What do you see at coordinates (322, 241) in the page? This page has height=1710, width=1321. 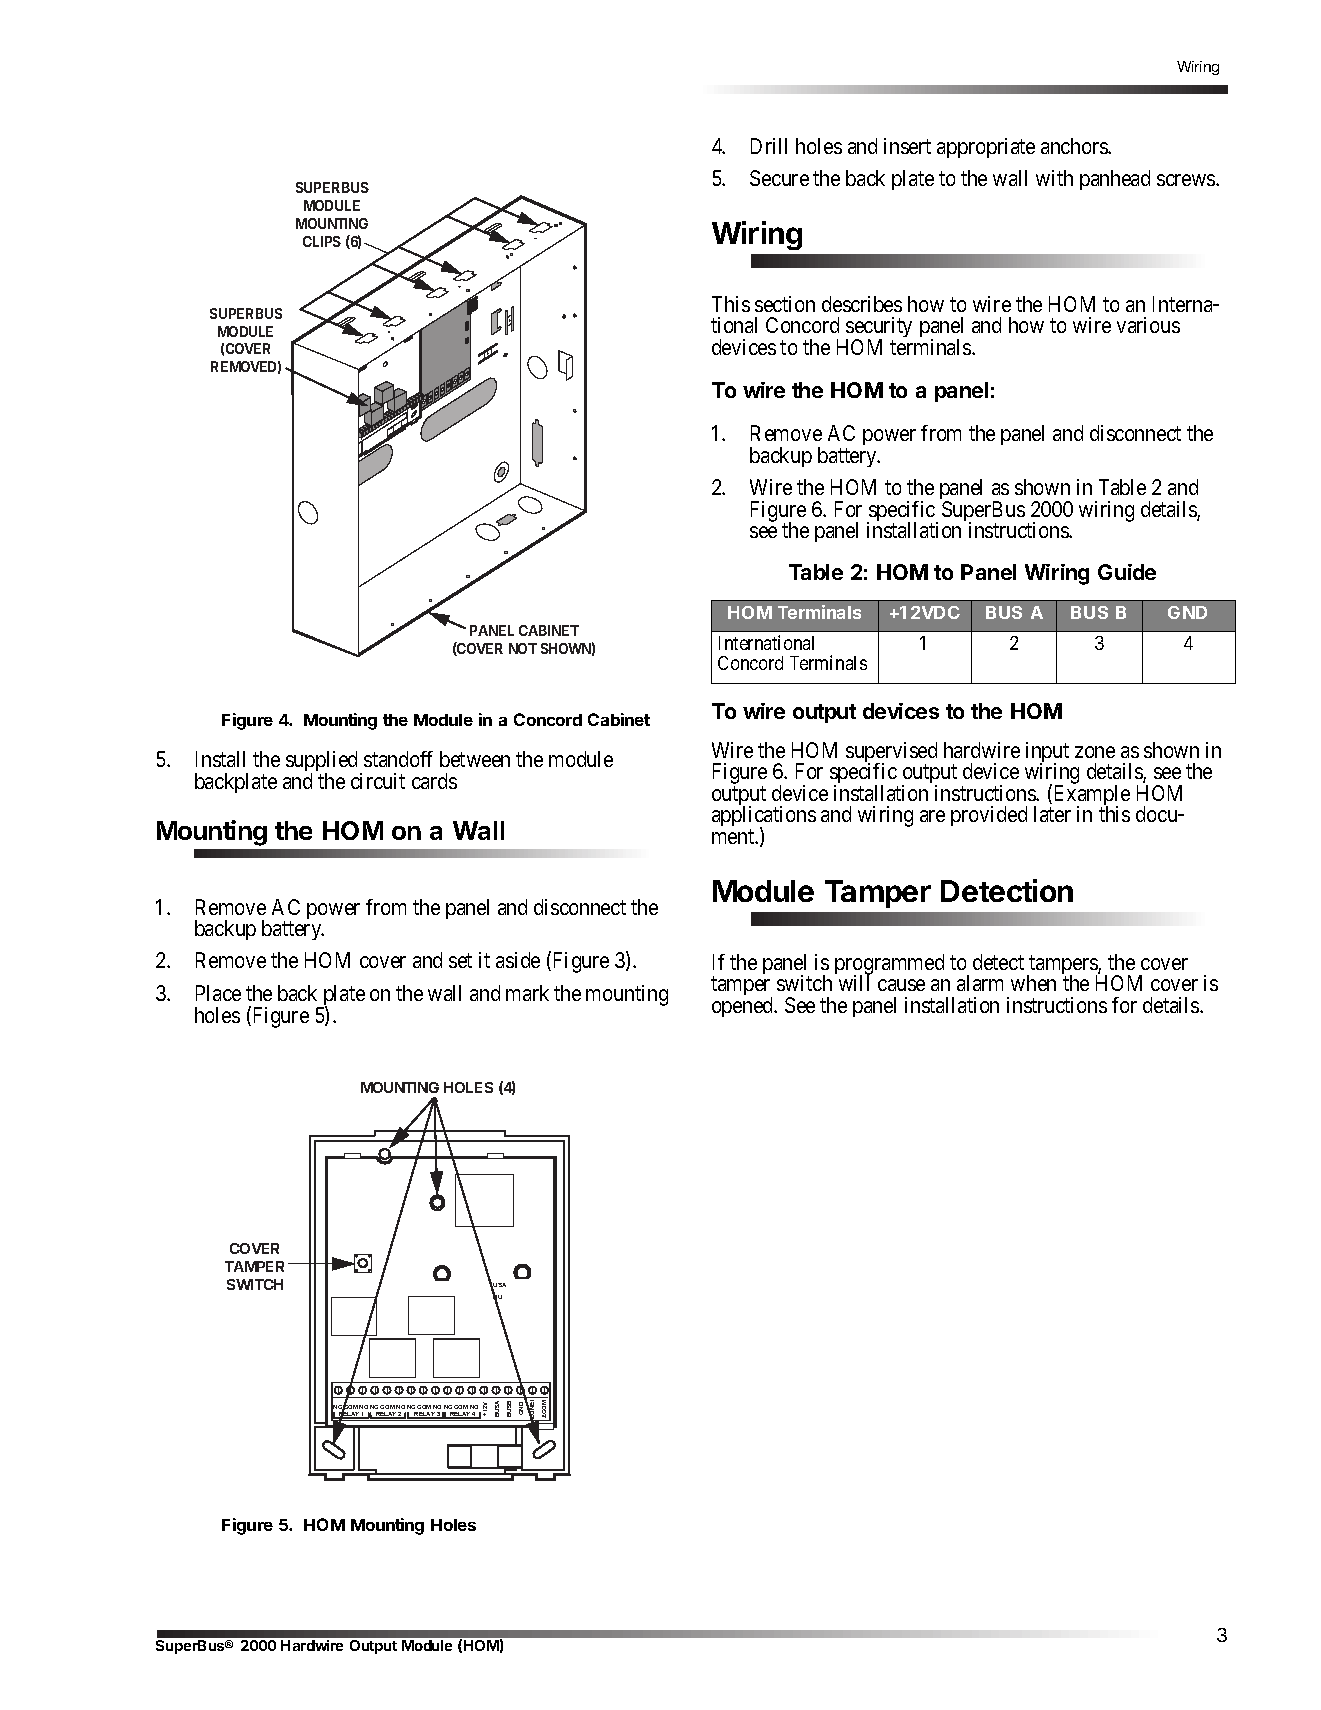 I see `CLIPS` at bounding box center [322, 241].
